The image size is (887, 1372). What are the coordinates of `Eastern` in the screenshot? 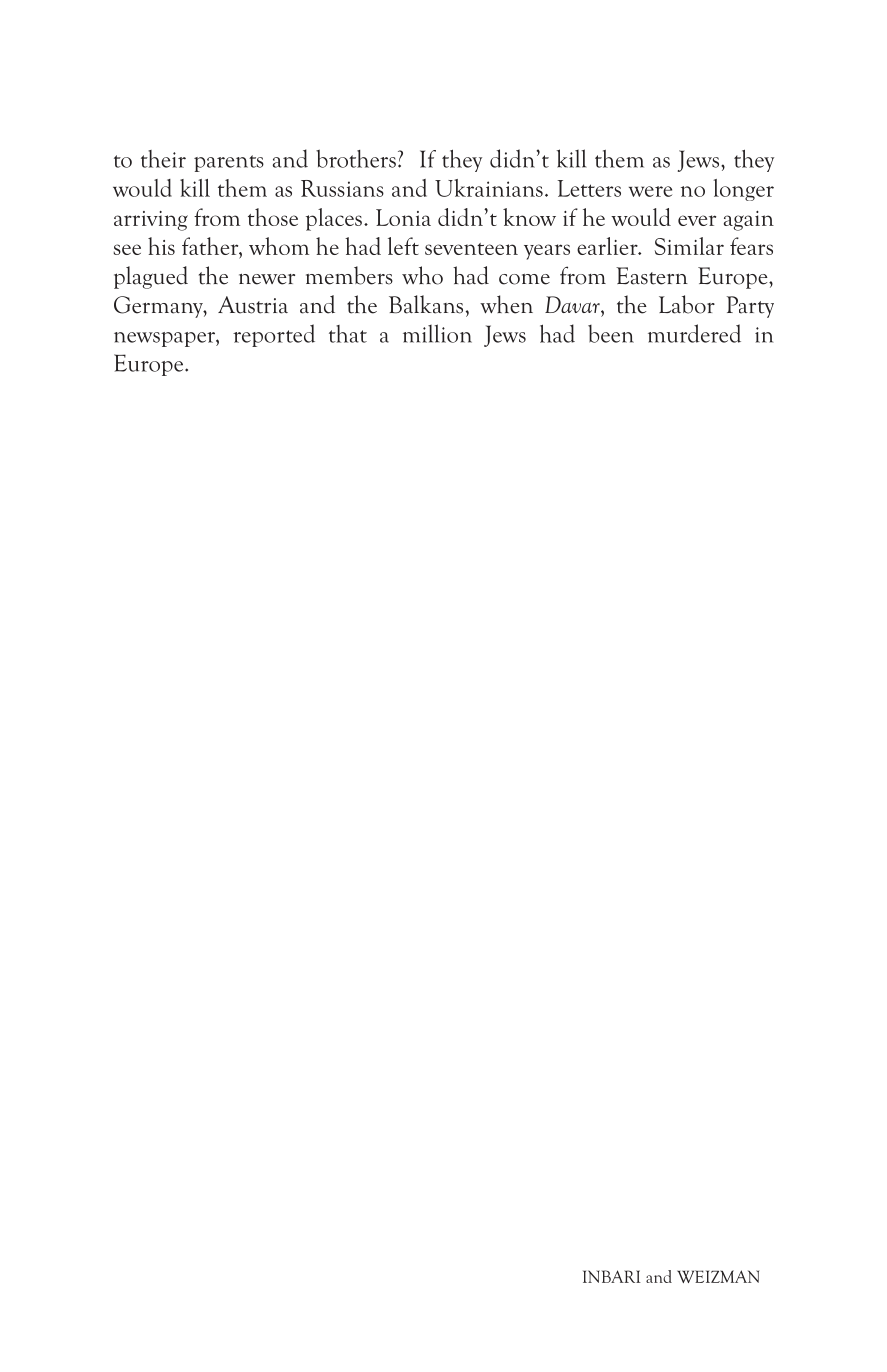 It's located at (652, 276).
